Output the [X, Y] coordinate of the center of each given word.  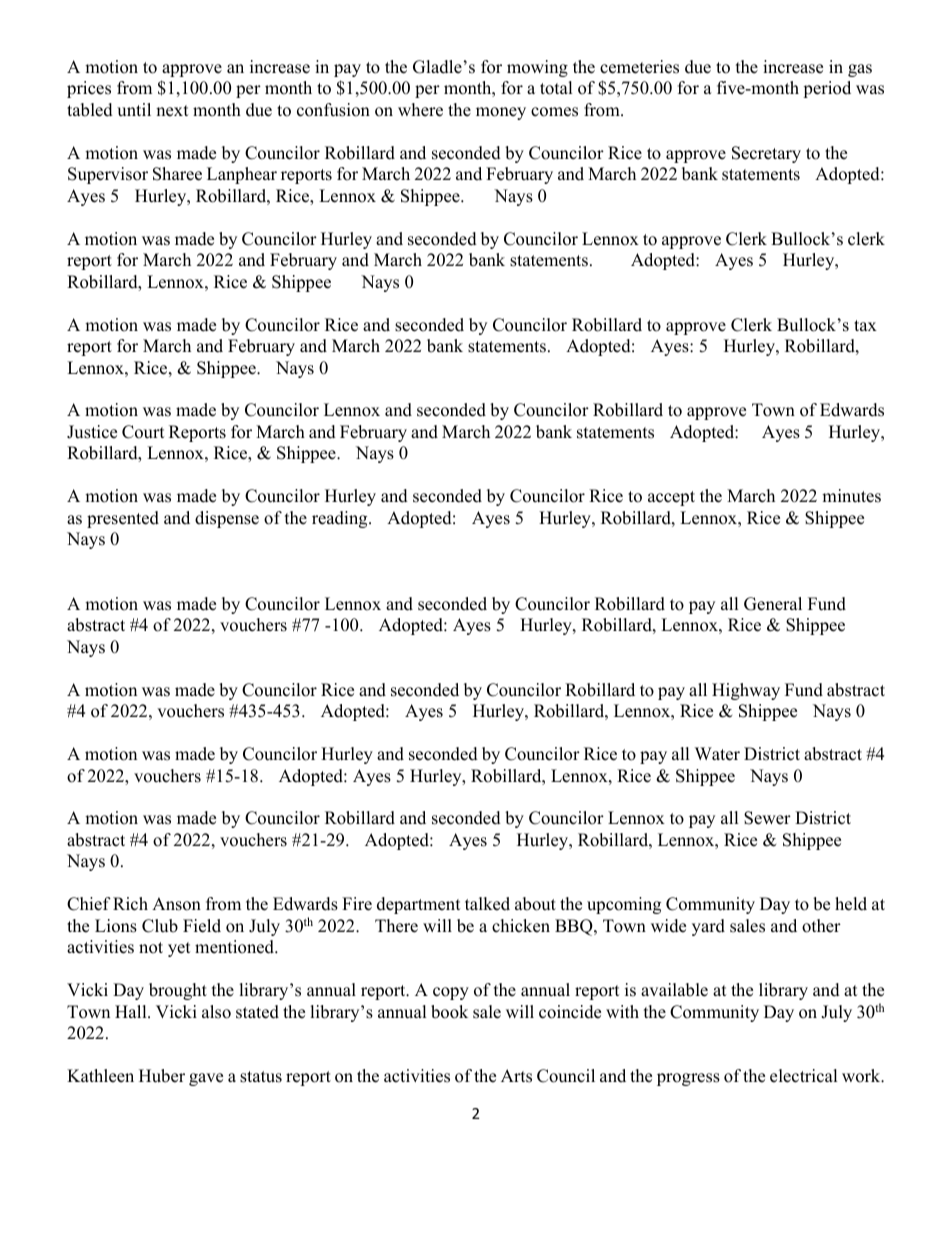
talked [487, 904]
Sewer [767, 818]
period [827, 89]
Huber [162, 1076]
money [501, 113]
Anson [176, 904]
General [773, 604]
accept [671, 498]
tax [865, 325]
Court [143, 432]
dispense [227, 519]
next [172, 111]
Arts [516, 1076]
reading [341, 519]
